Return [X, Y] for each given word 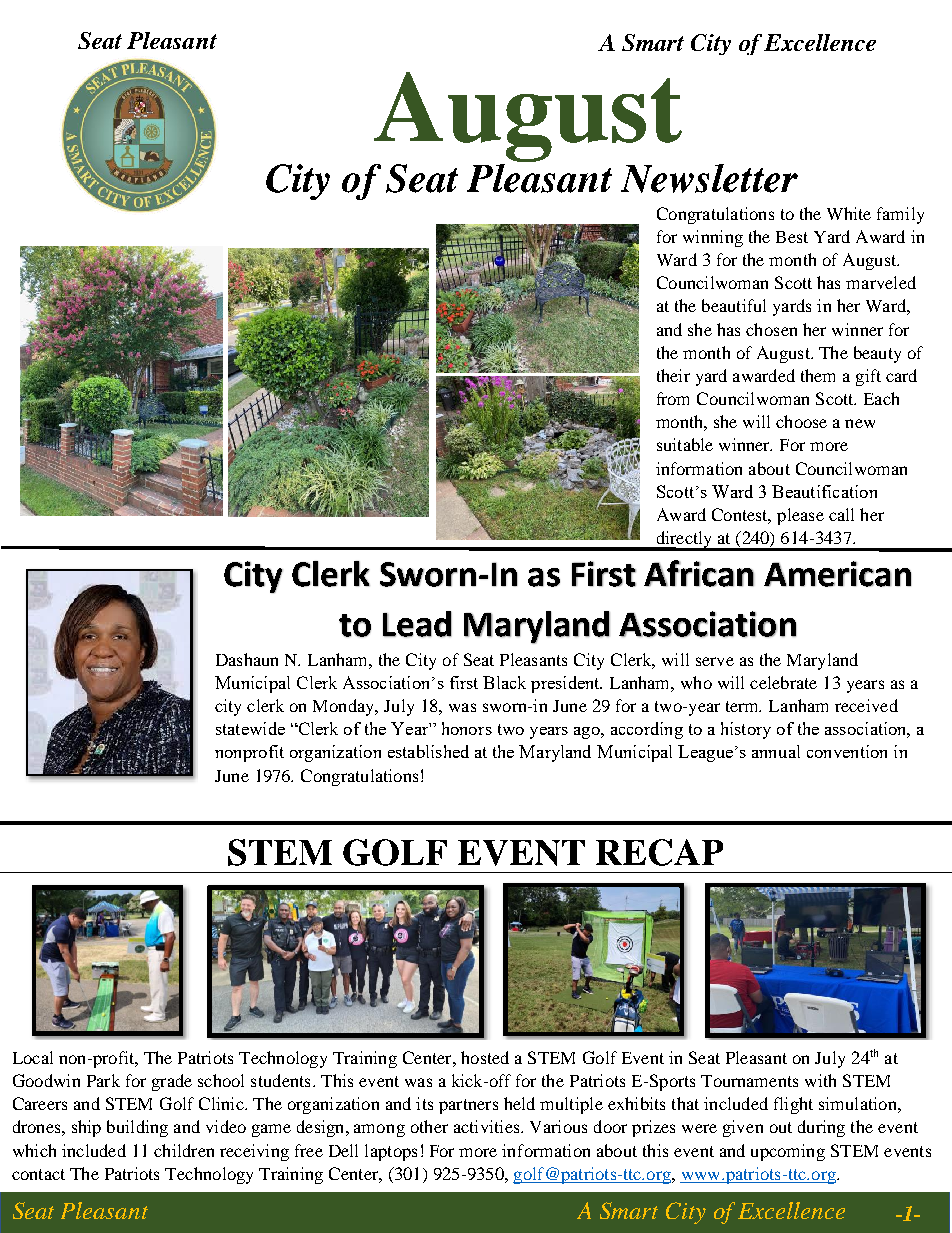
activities [488, 1126]
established [428, 751]
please [800, 516]
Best [792, 237]
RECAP [659, 852]
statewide [250, 728]
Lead [417, 624]
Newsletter [709, 178]
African [699, 573]
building [137, 1128]
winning [713, 238]
